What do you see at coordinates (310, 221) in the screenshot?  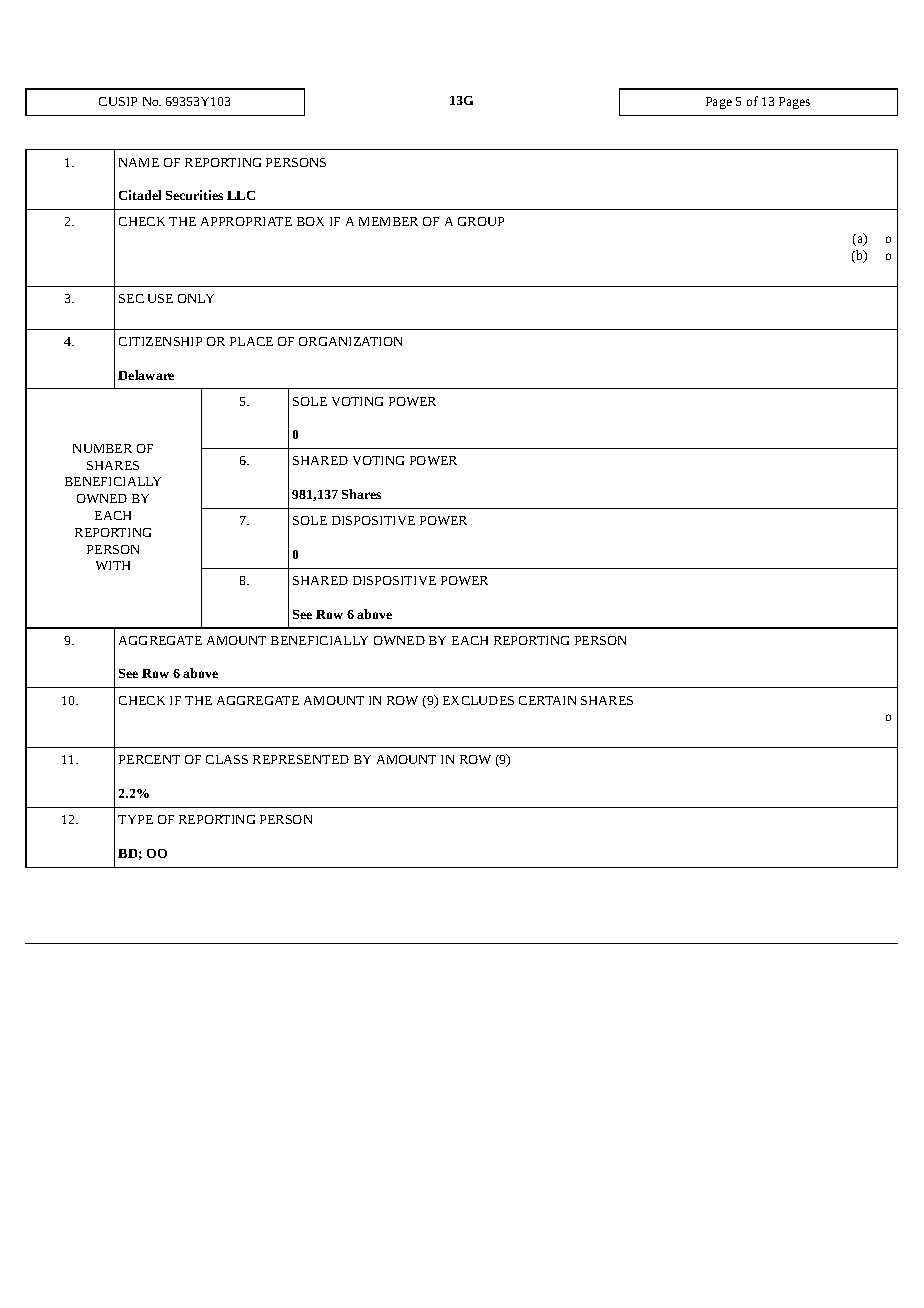 I see `BOX` at bounding box center [310, 221].
